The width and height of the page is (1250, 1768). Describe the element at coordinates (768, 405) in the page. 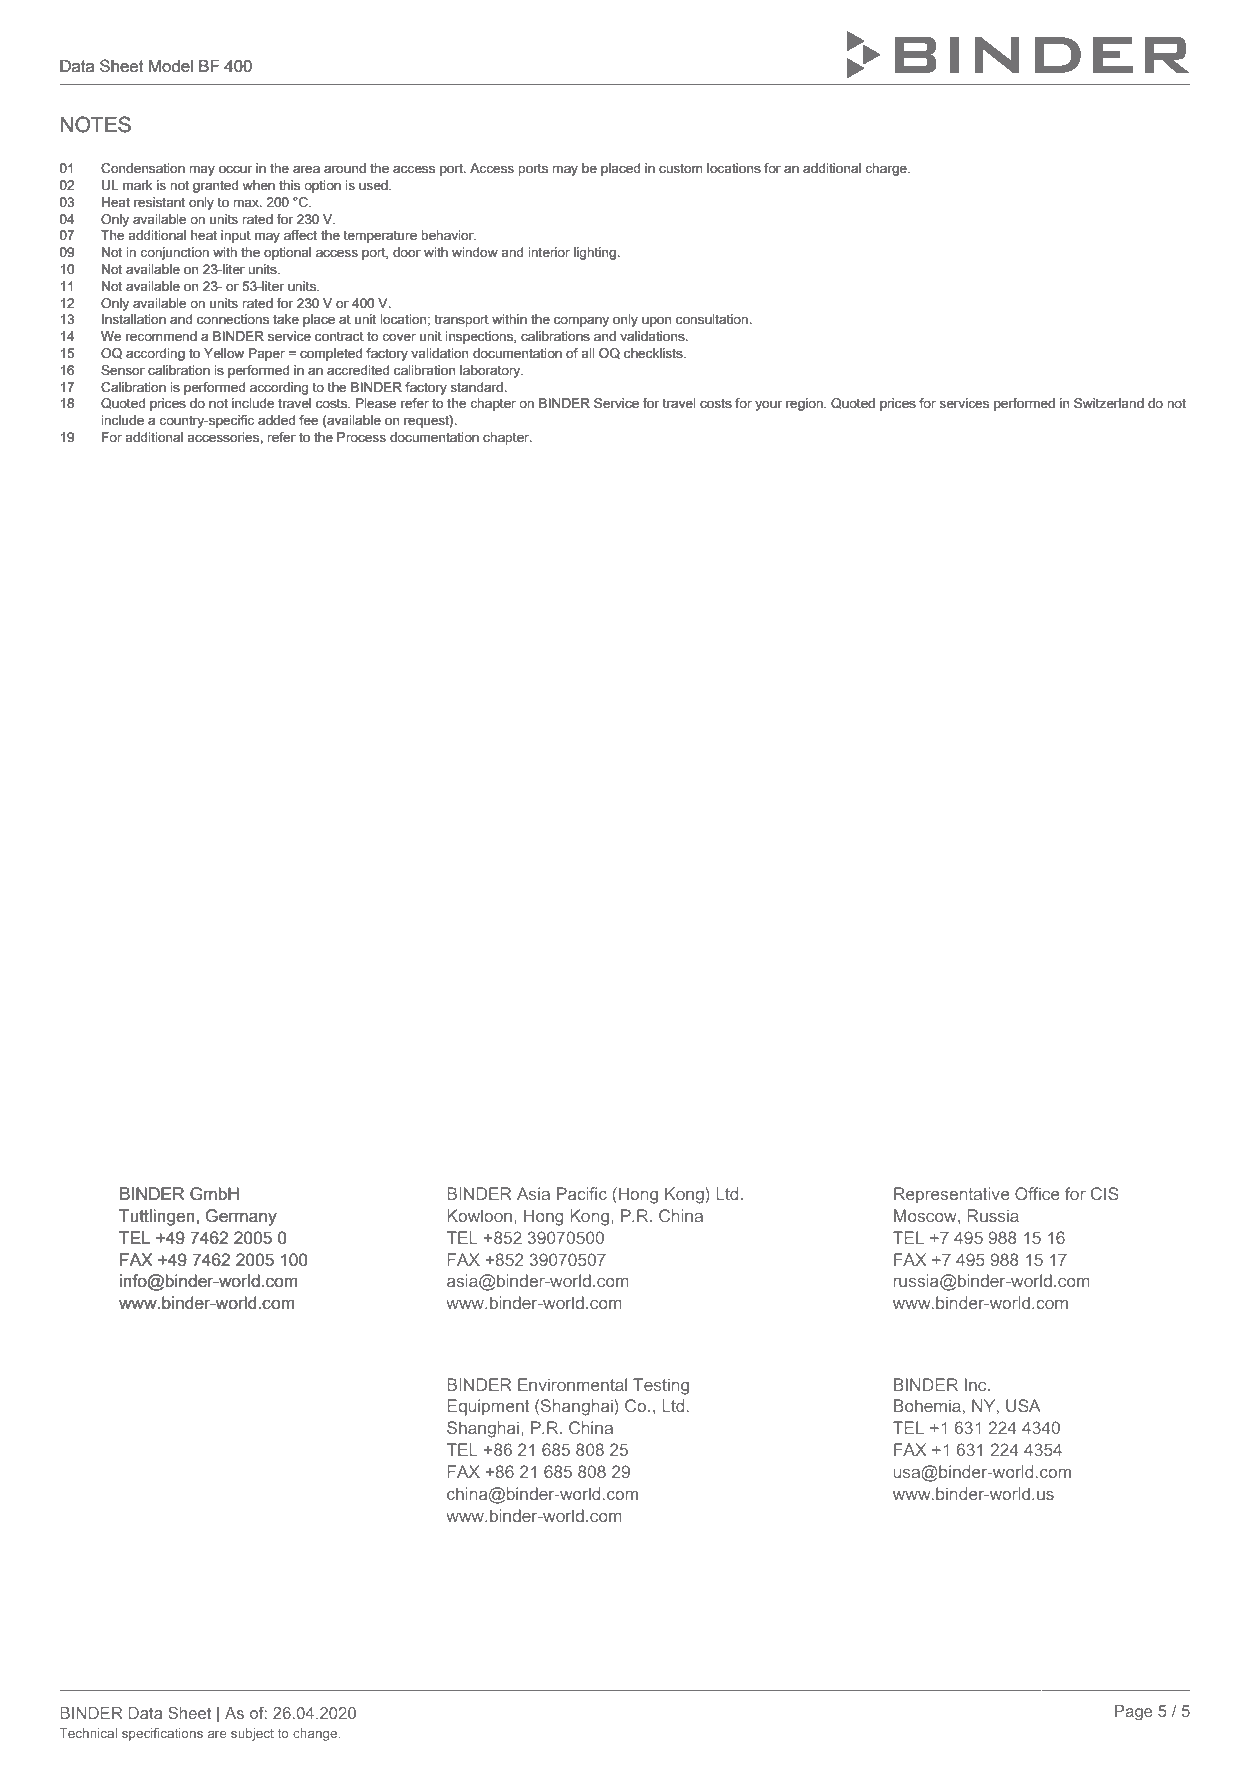

I see `your` at that location.
